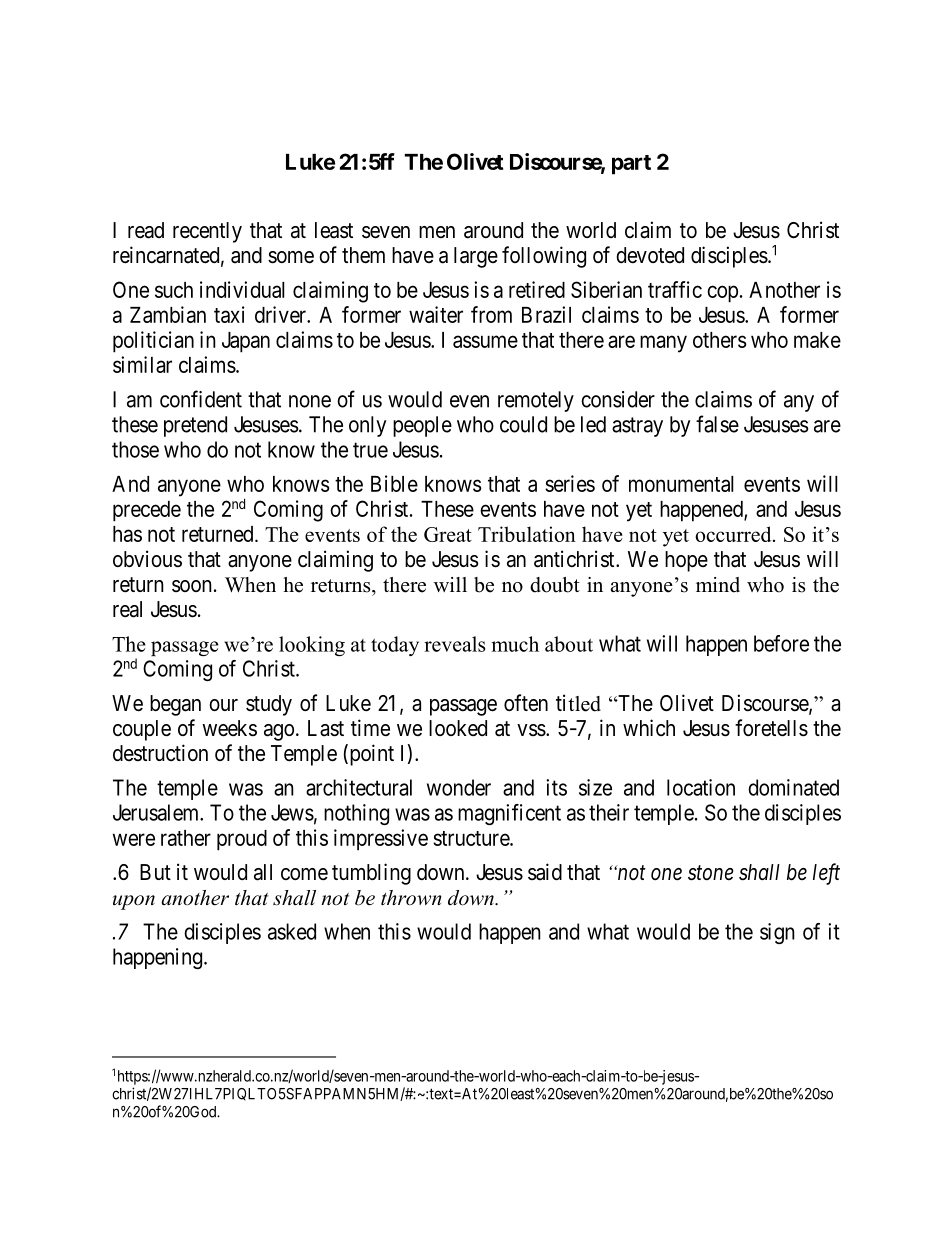  Describe the element at coordinates (411, 898) in the page. I see `thrown` at that location.
